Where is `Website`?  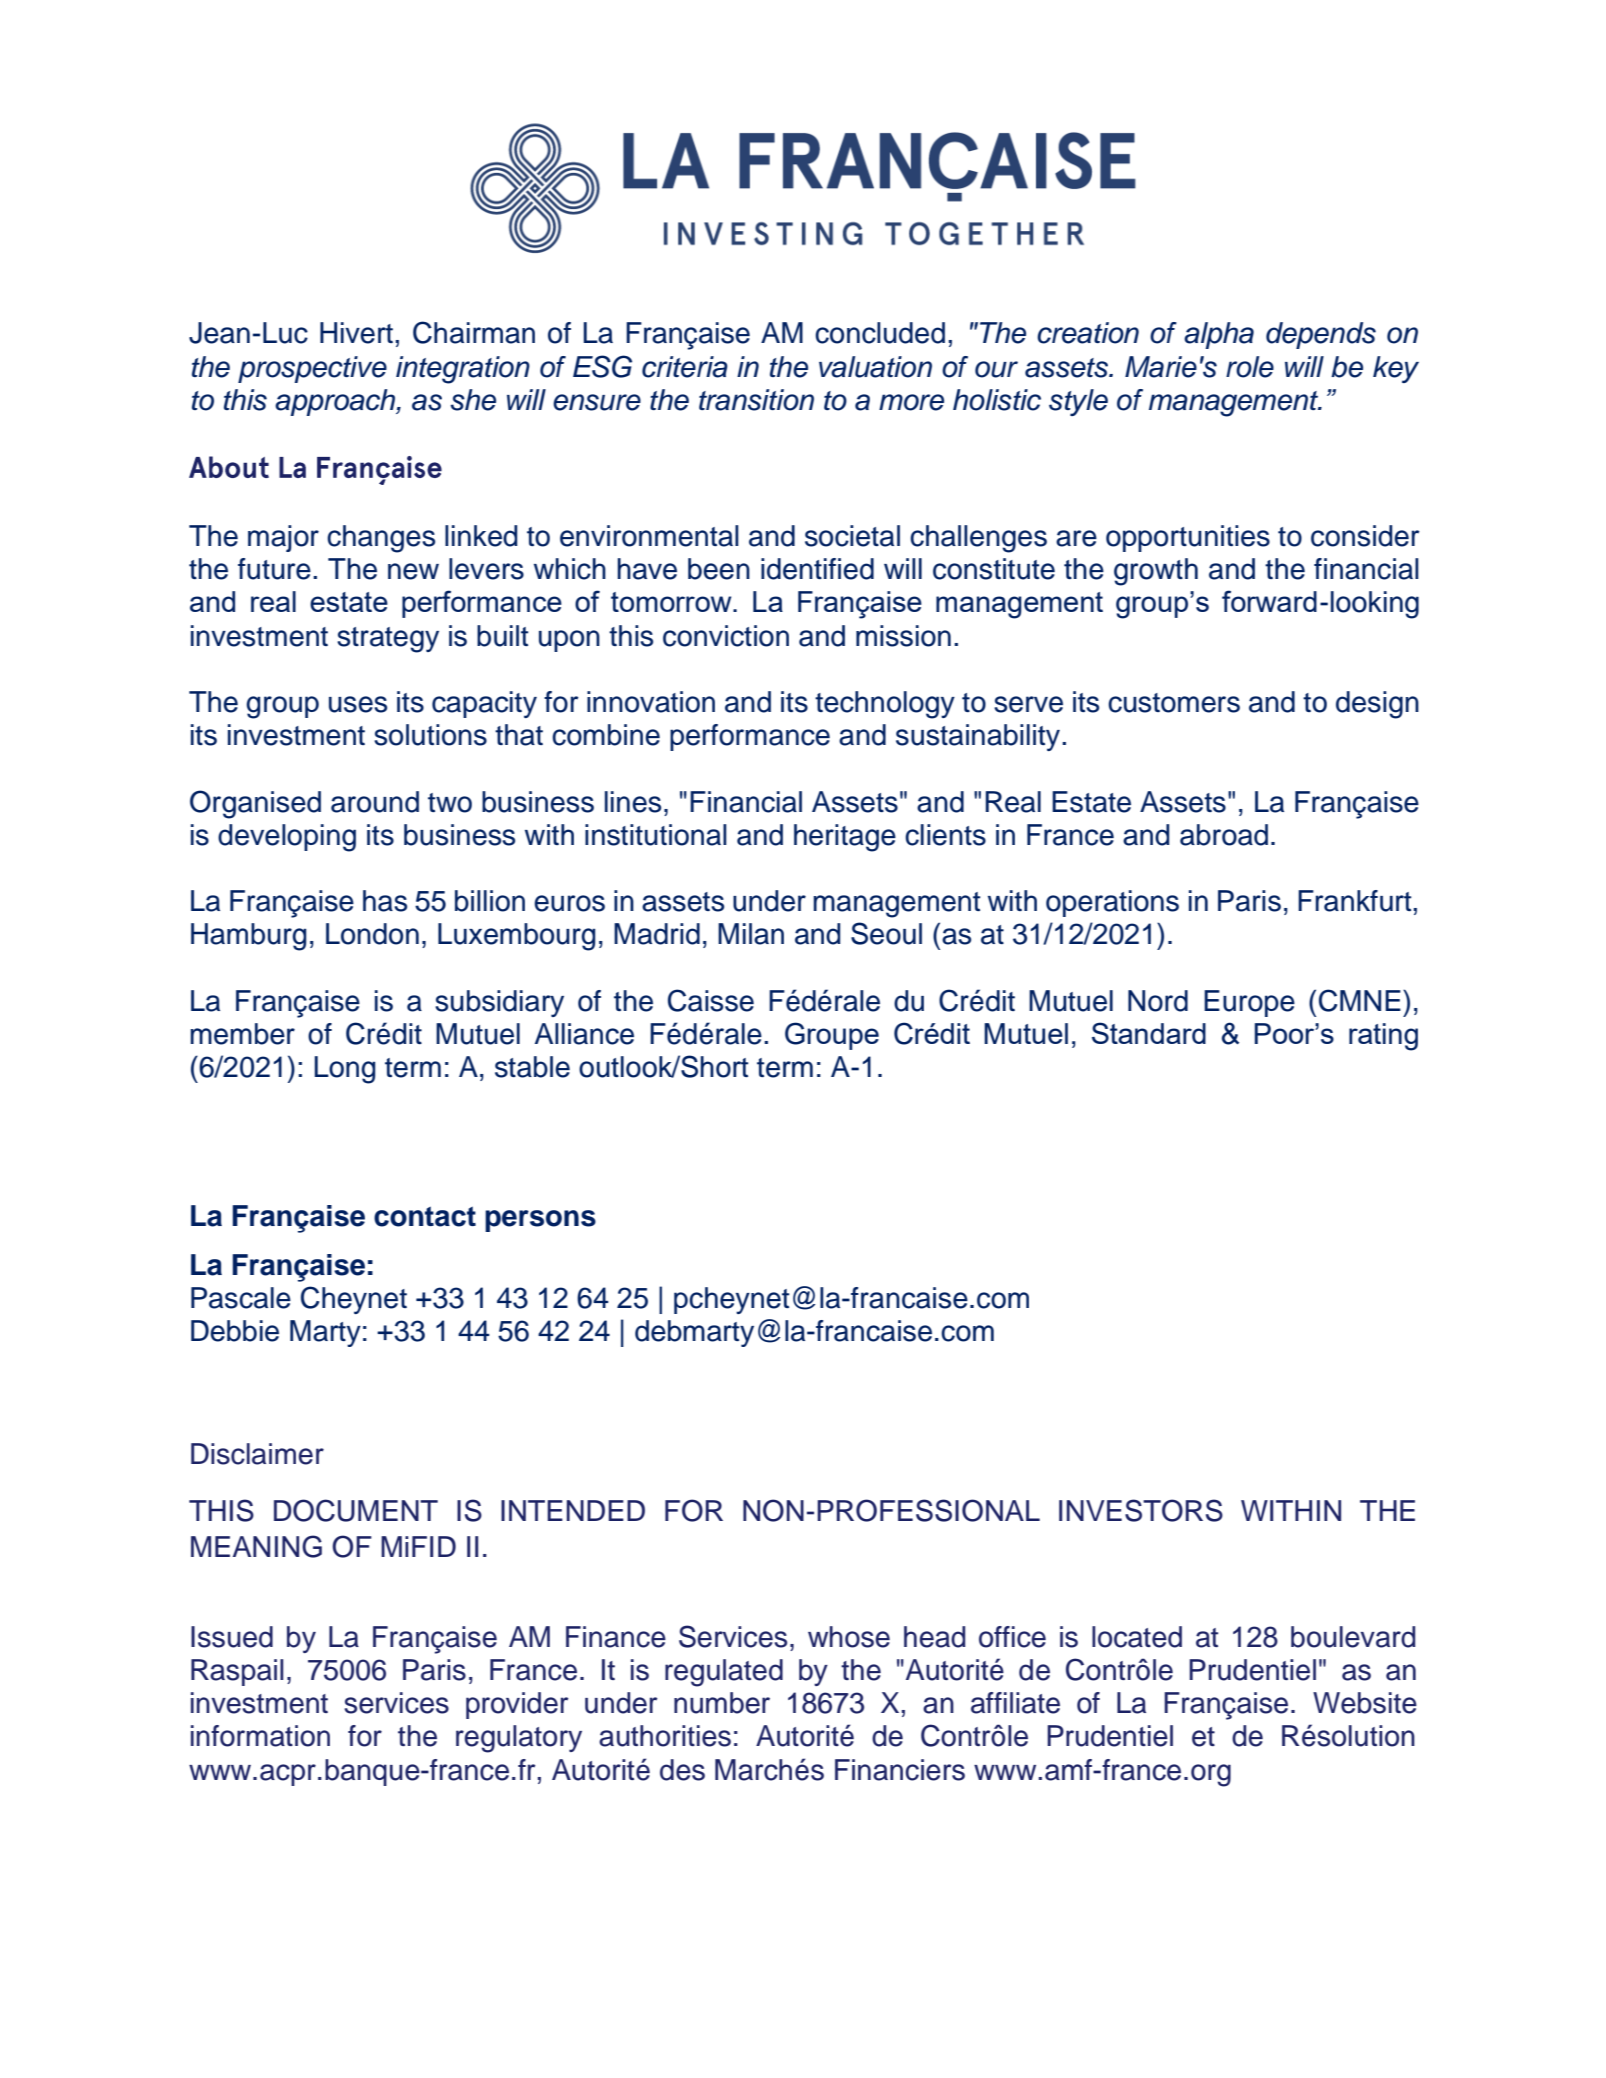 Website is located at coordinates (1365, 1703).
